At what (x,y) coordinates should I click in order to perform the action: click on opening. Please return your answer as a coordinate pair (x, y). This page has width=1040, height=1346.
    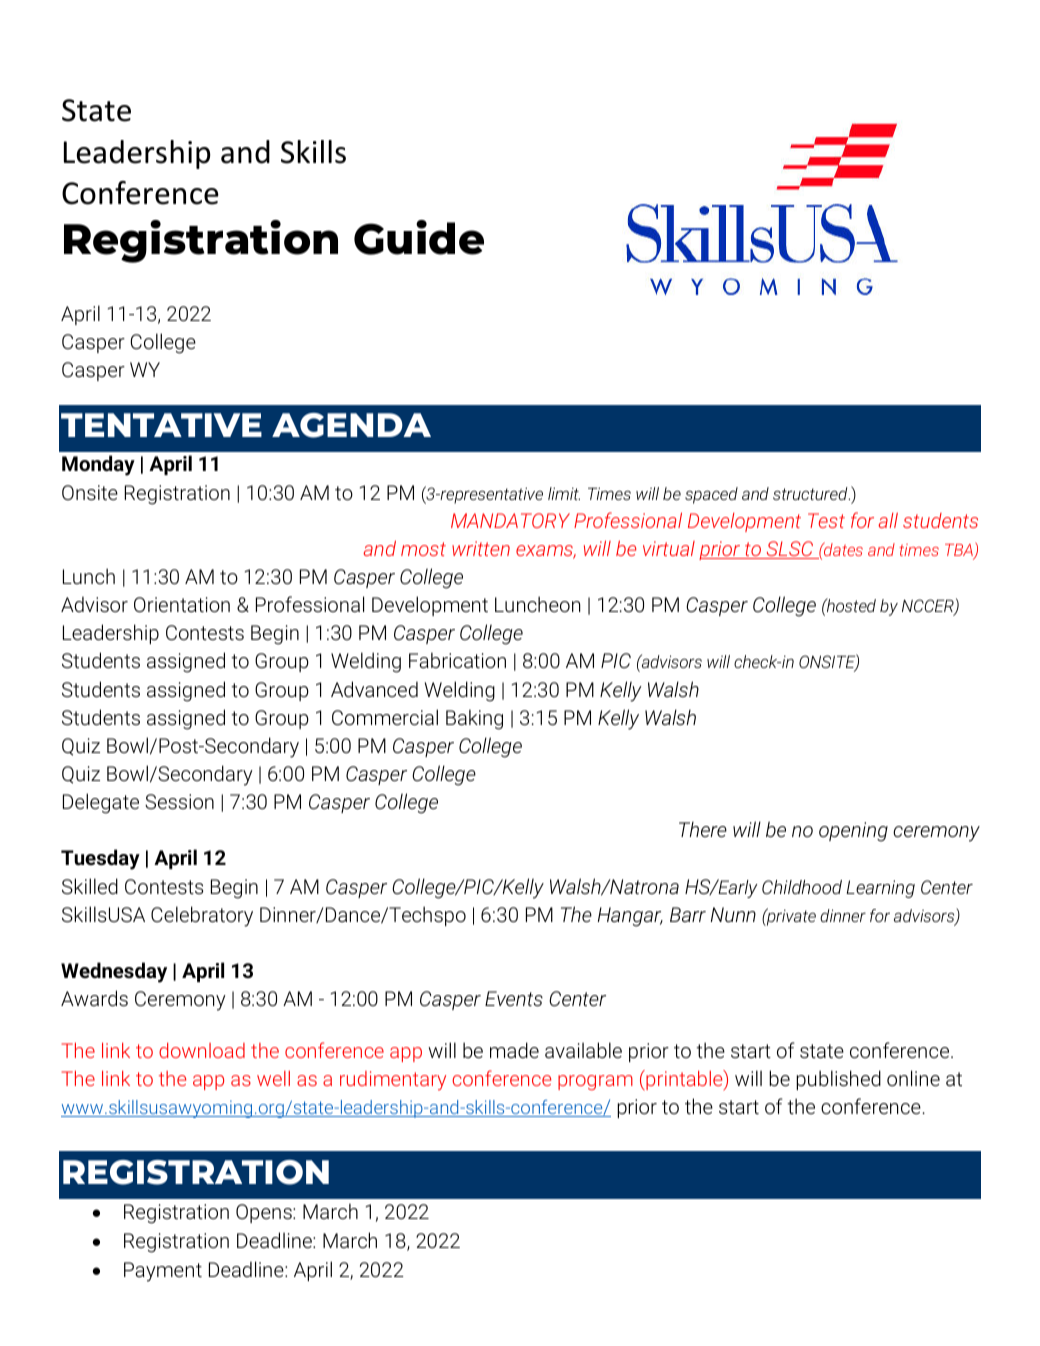
    Looking at the image, I should click on (853, 832).
